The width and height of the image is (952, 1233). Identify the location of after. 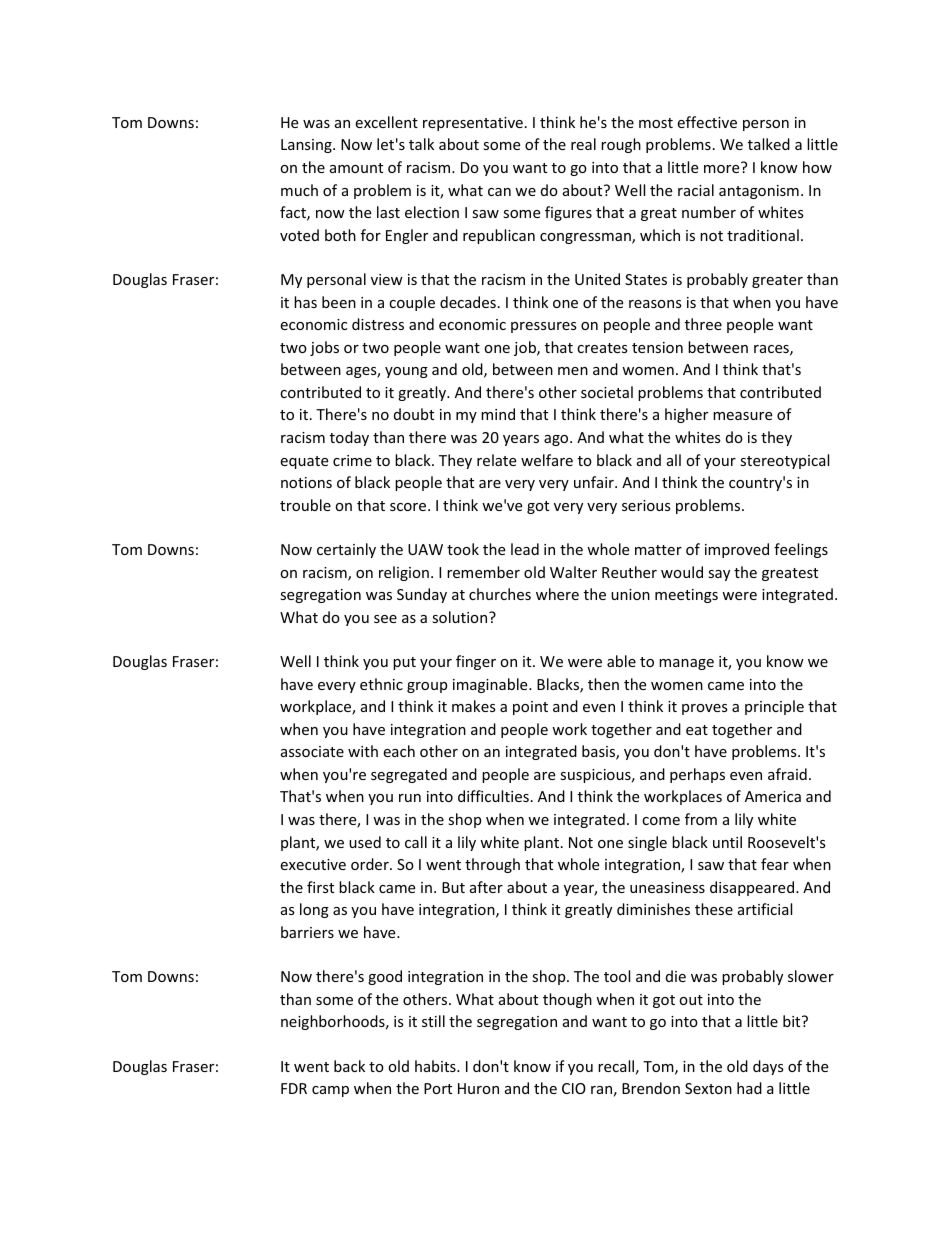
(486, 887).
